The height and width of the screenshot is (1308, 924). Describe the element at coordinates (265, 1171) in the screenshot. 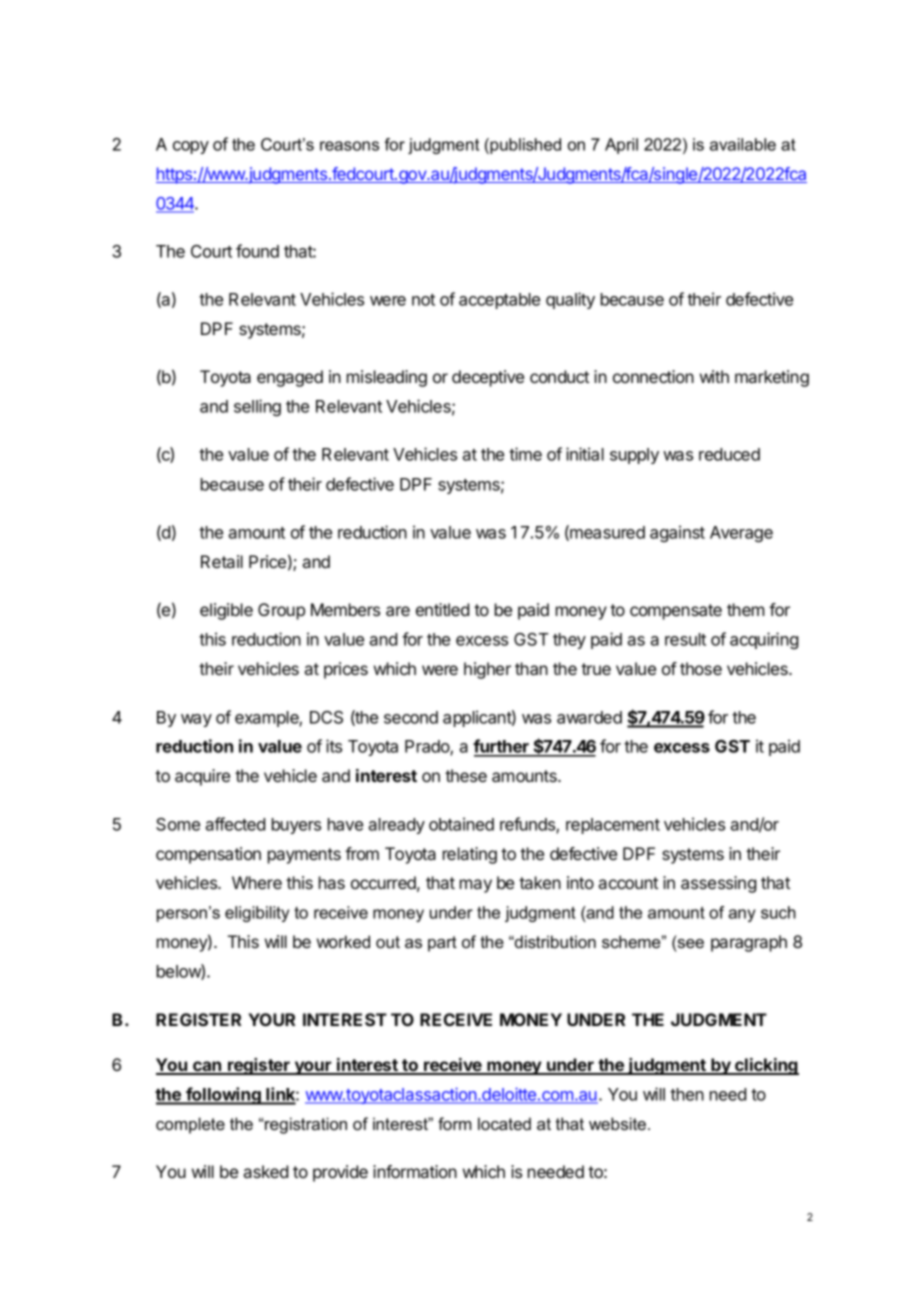

I see `asked` at that location.
